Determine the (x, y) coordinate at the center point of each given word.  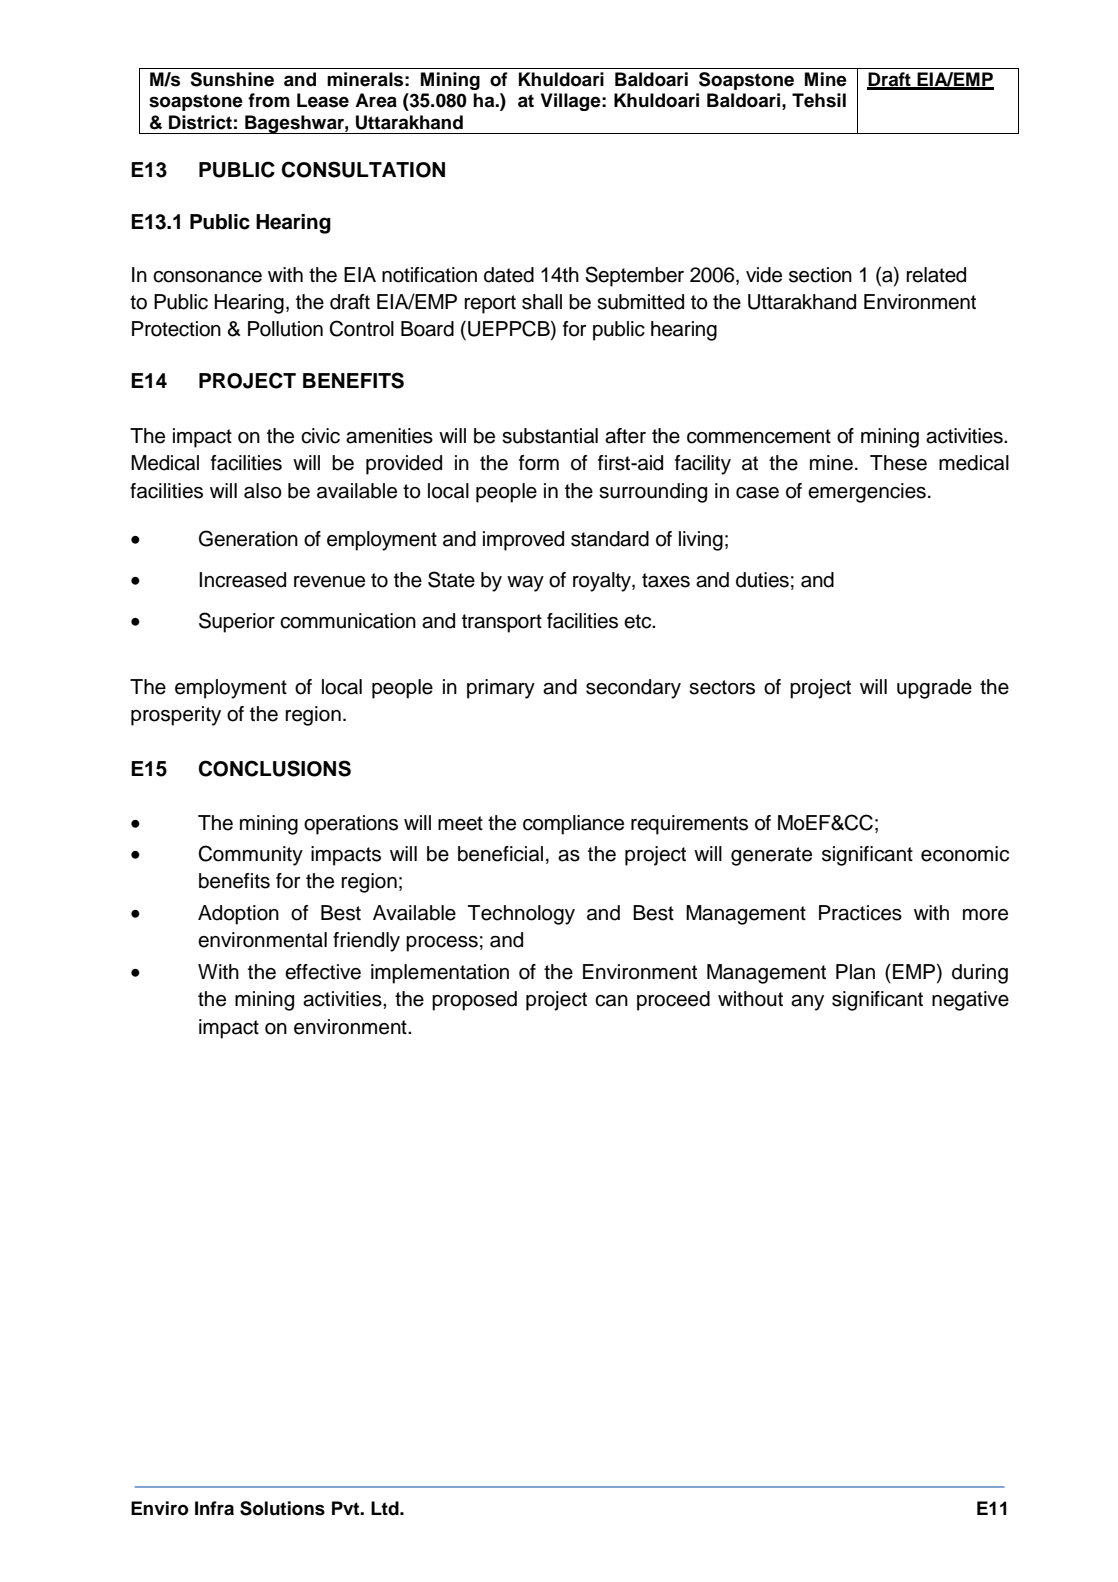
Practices (860, 913)
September (634, 276)
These (898, 463)
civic (320, 436)
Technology (521, 915)
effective (323, 972)
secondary (633, 689)
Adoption (238, 915)
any (807, 1003)
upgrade (934, 689)
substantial (550, 436)
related (936, 275)
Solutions (282, 1508)
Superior (237, 622)
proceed (673, 1001)
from (269, 100)
